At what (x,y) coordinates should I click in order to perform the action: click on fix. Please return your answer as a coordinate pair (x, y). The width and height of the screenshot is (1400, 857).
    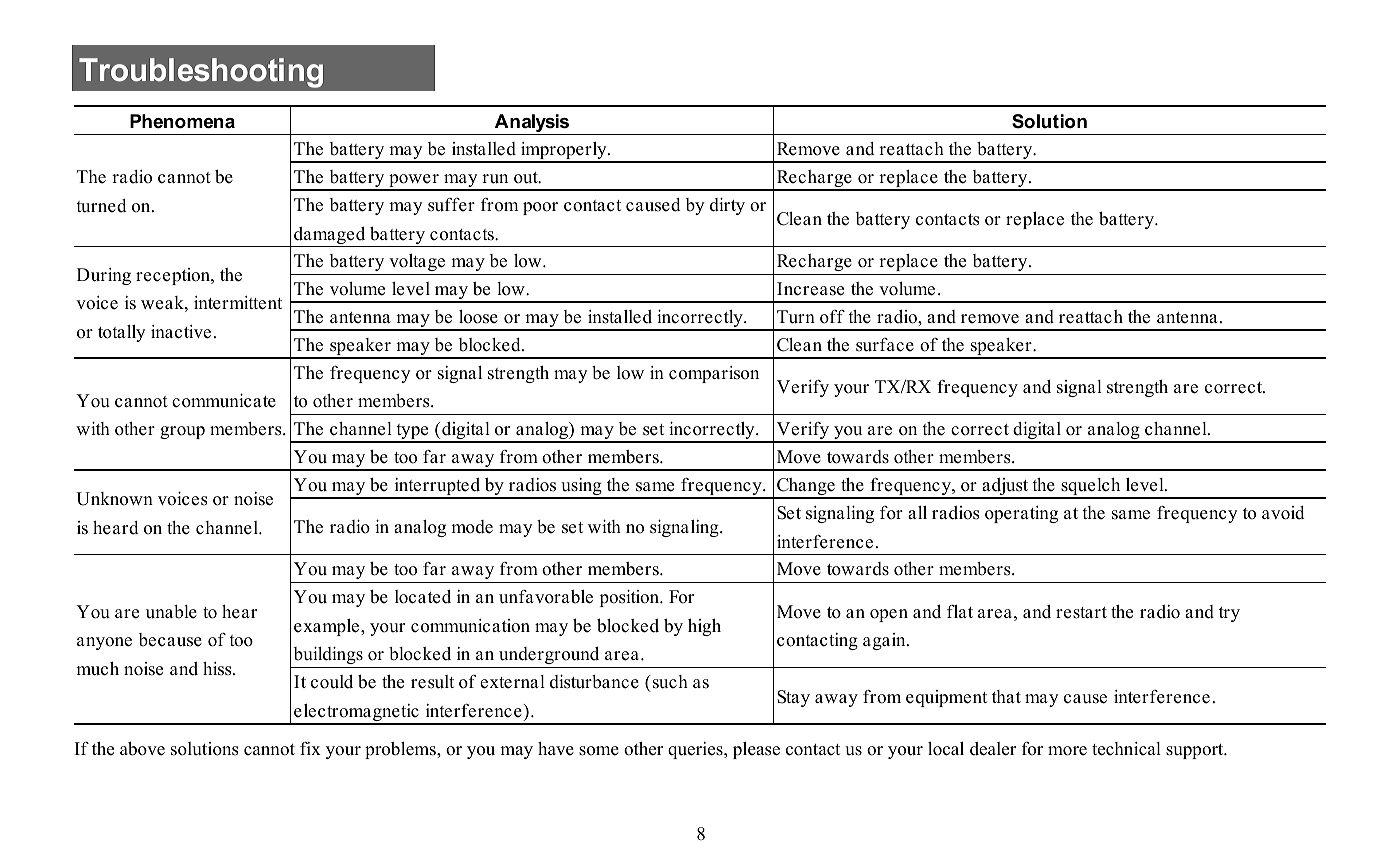
    Looking at the image, I should click on (310, 748).
